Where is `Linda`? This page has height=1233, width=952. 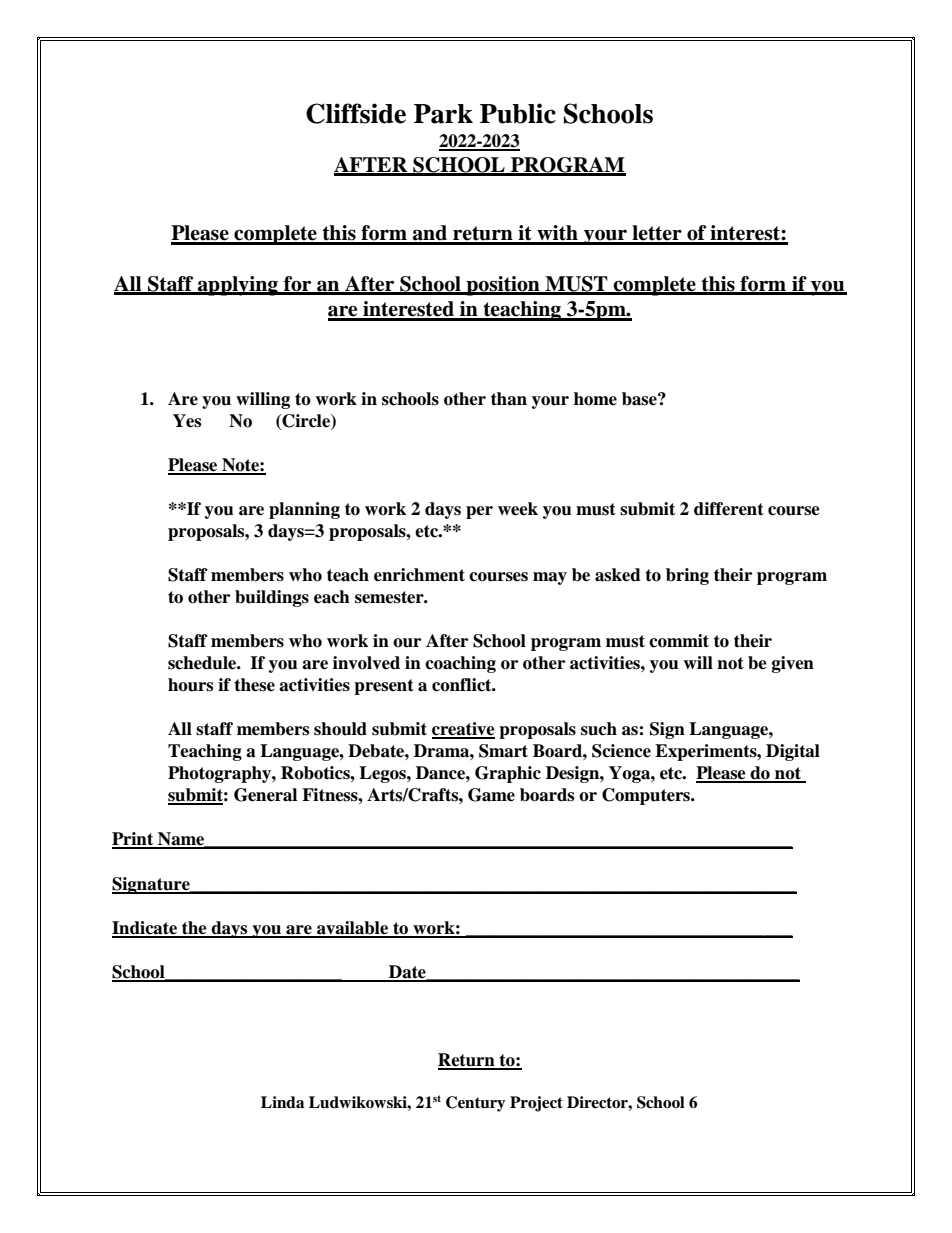
Linda is located at coordinates (282, 1102).
